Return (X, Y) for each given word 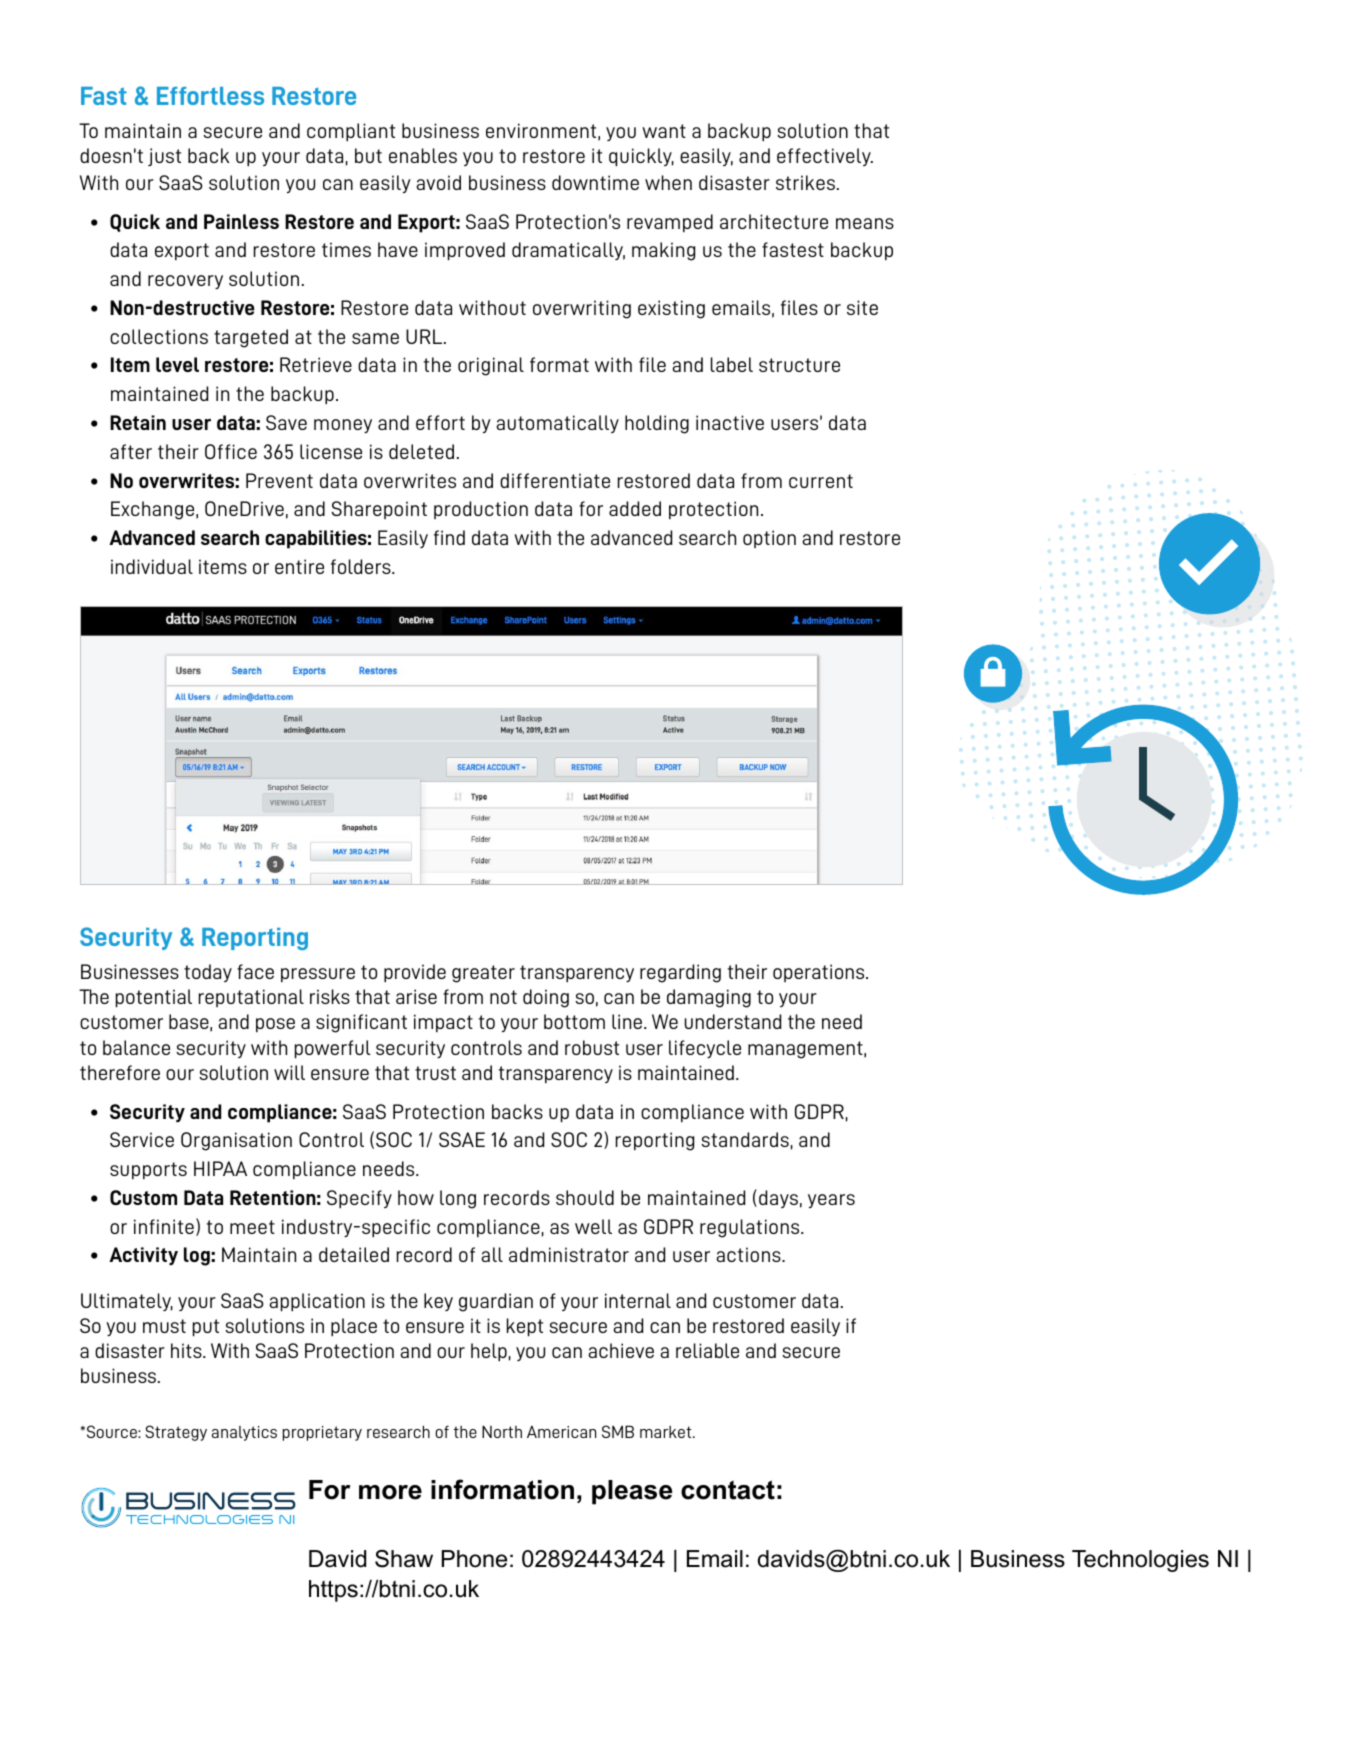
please (632, 1492)
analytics (244, 1433)
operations (820, 973)
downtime (595, 182)
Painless (241, 221)
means (865, 223)
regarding (680, 973)
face (255, 971)
